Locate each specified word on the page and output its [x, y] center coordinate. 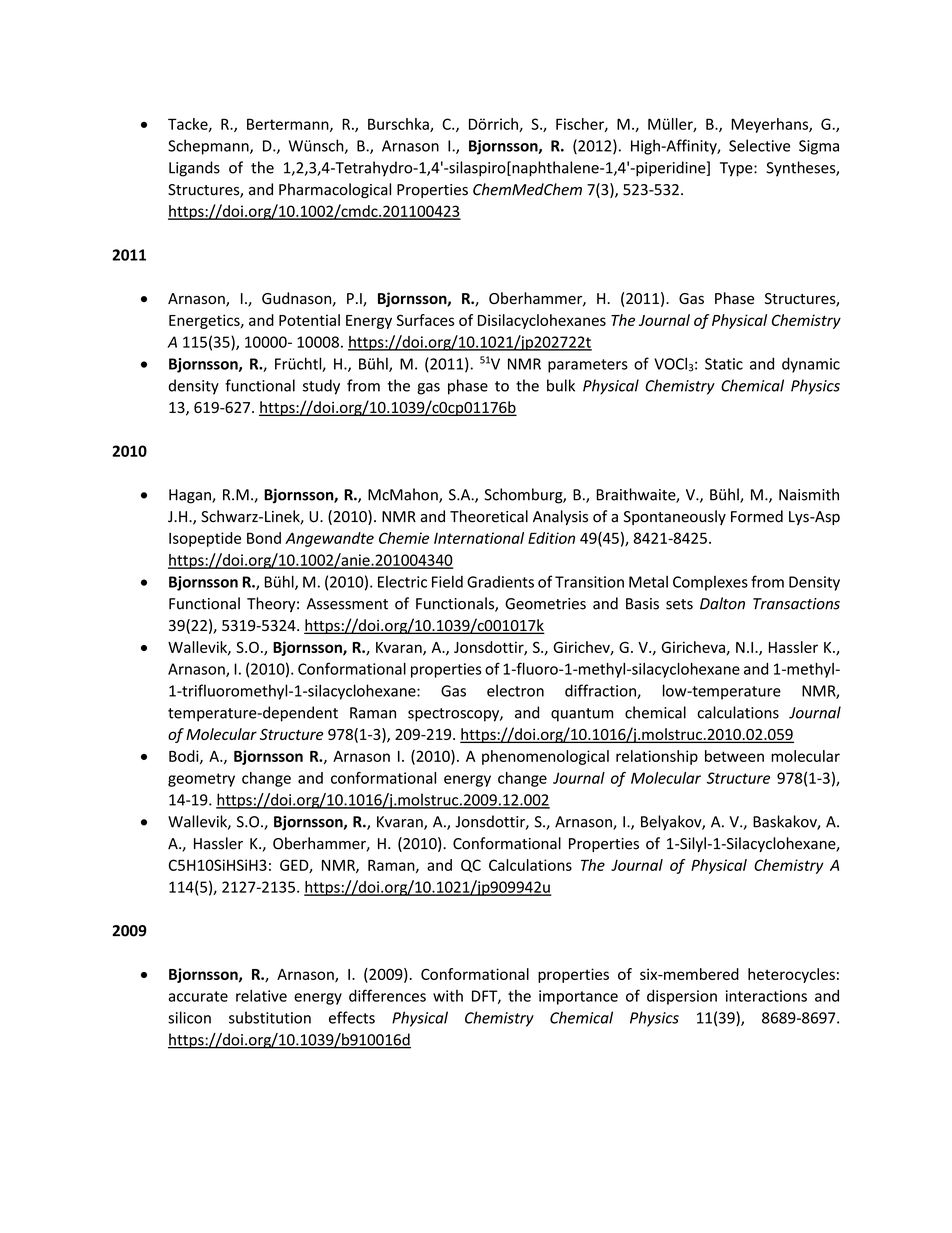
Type [737, 169]
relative [261, 995]
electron [515, 690]
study [321, 387]
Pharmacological [335, 190]
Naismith [809, 494]
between [734, 756]
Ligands [194, 169]
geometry [201, 780]
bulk [561, 385]
